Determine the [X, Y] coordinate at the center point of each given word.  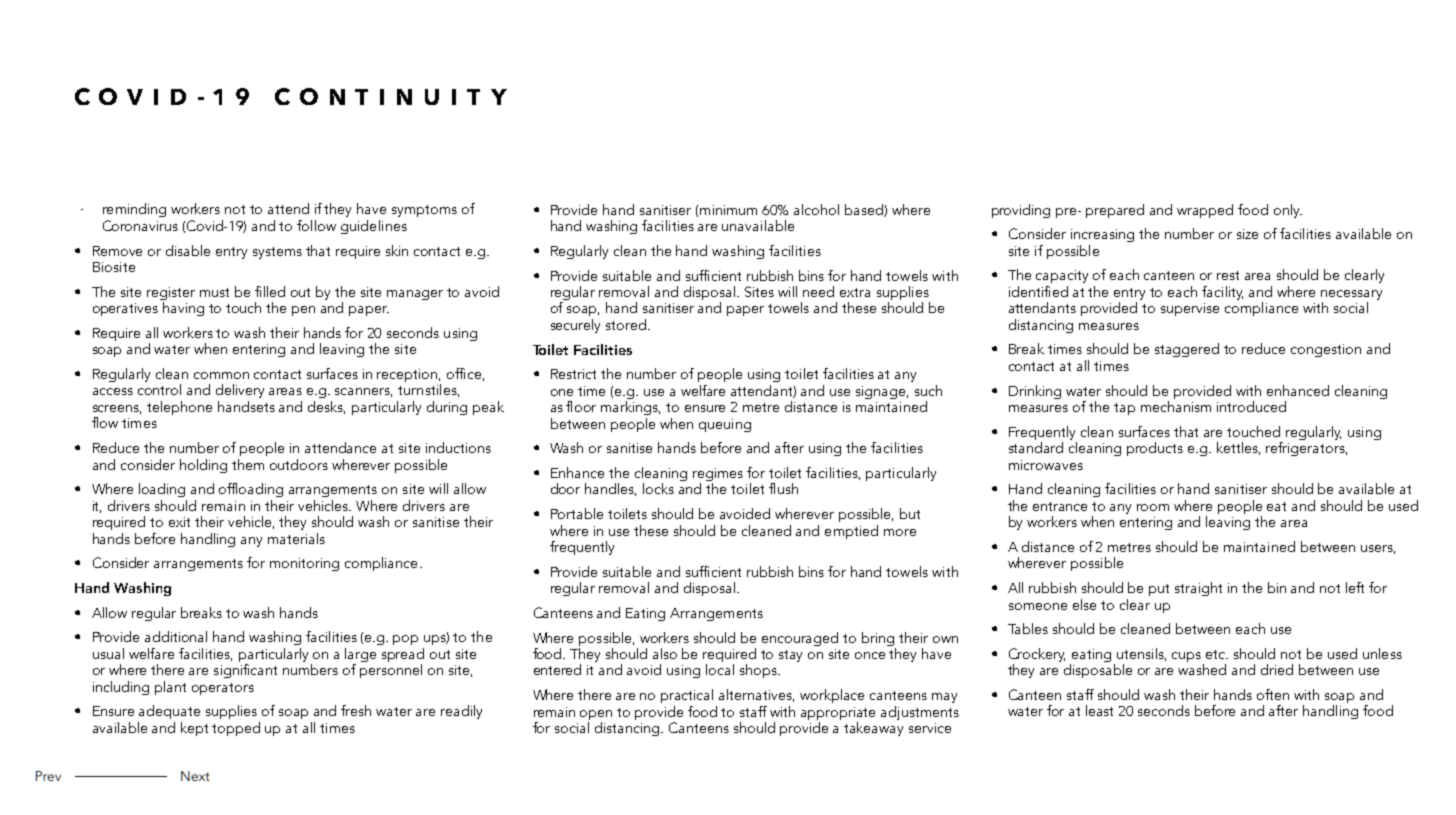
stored [627, 324]
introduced [1251, 406]
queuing [725, 425]
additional [176, 636]
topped [236, 729]
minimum [728, 210]
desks [326, 407]
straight [1198, 589]
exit [179, 522]
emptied [851, 532]
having [183, 309]
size [1247, 234]
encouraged [800, 639]
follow [316, 225]
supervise [1190, 309]
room [1153, 507]
